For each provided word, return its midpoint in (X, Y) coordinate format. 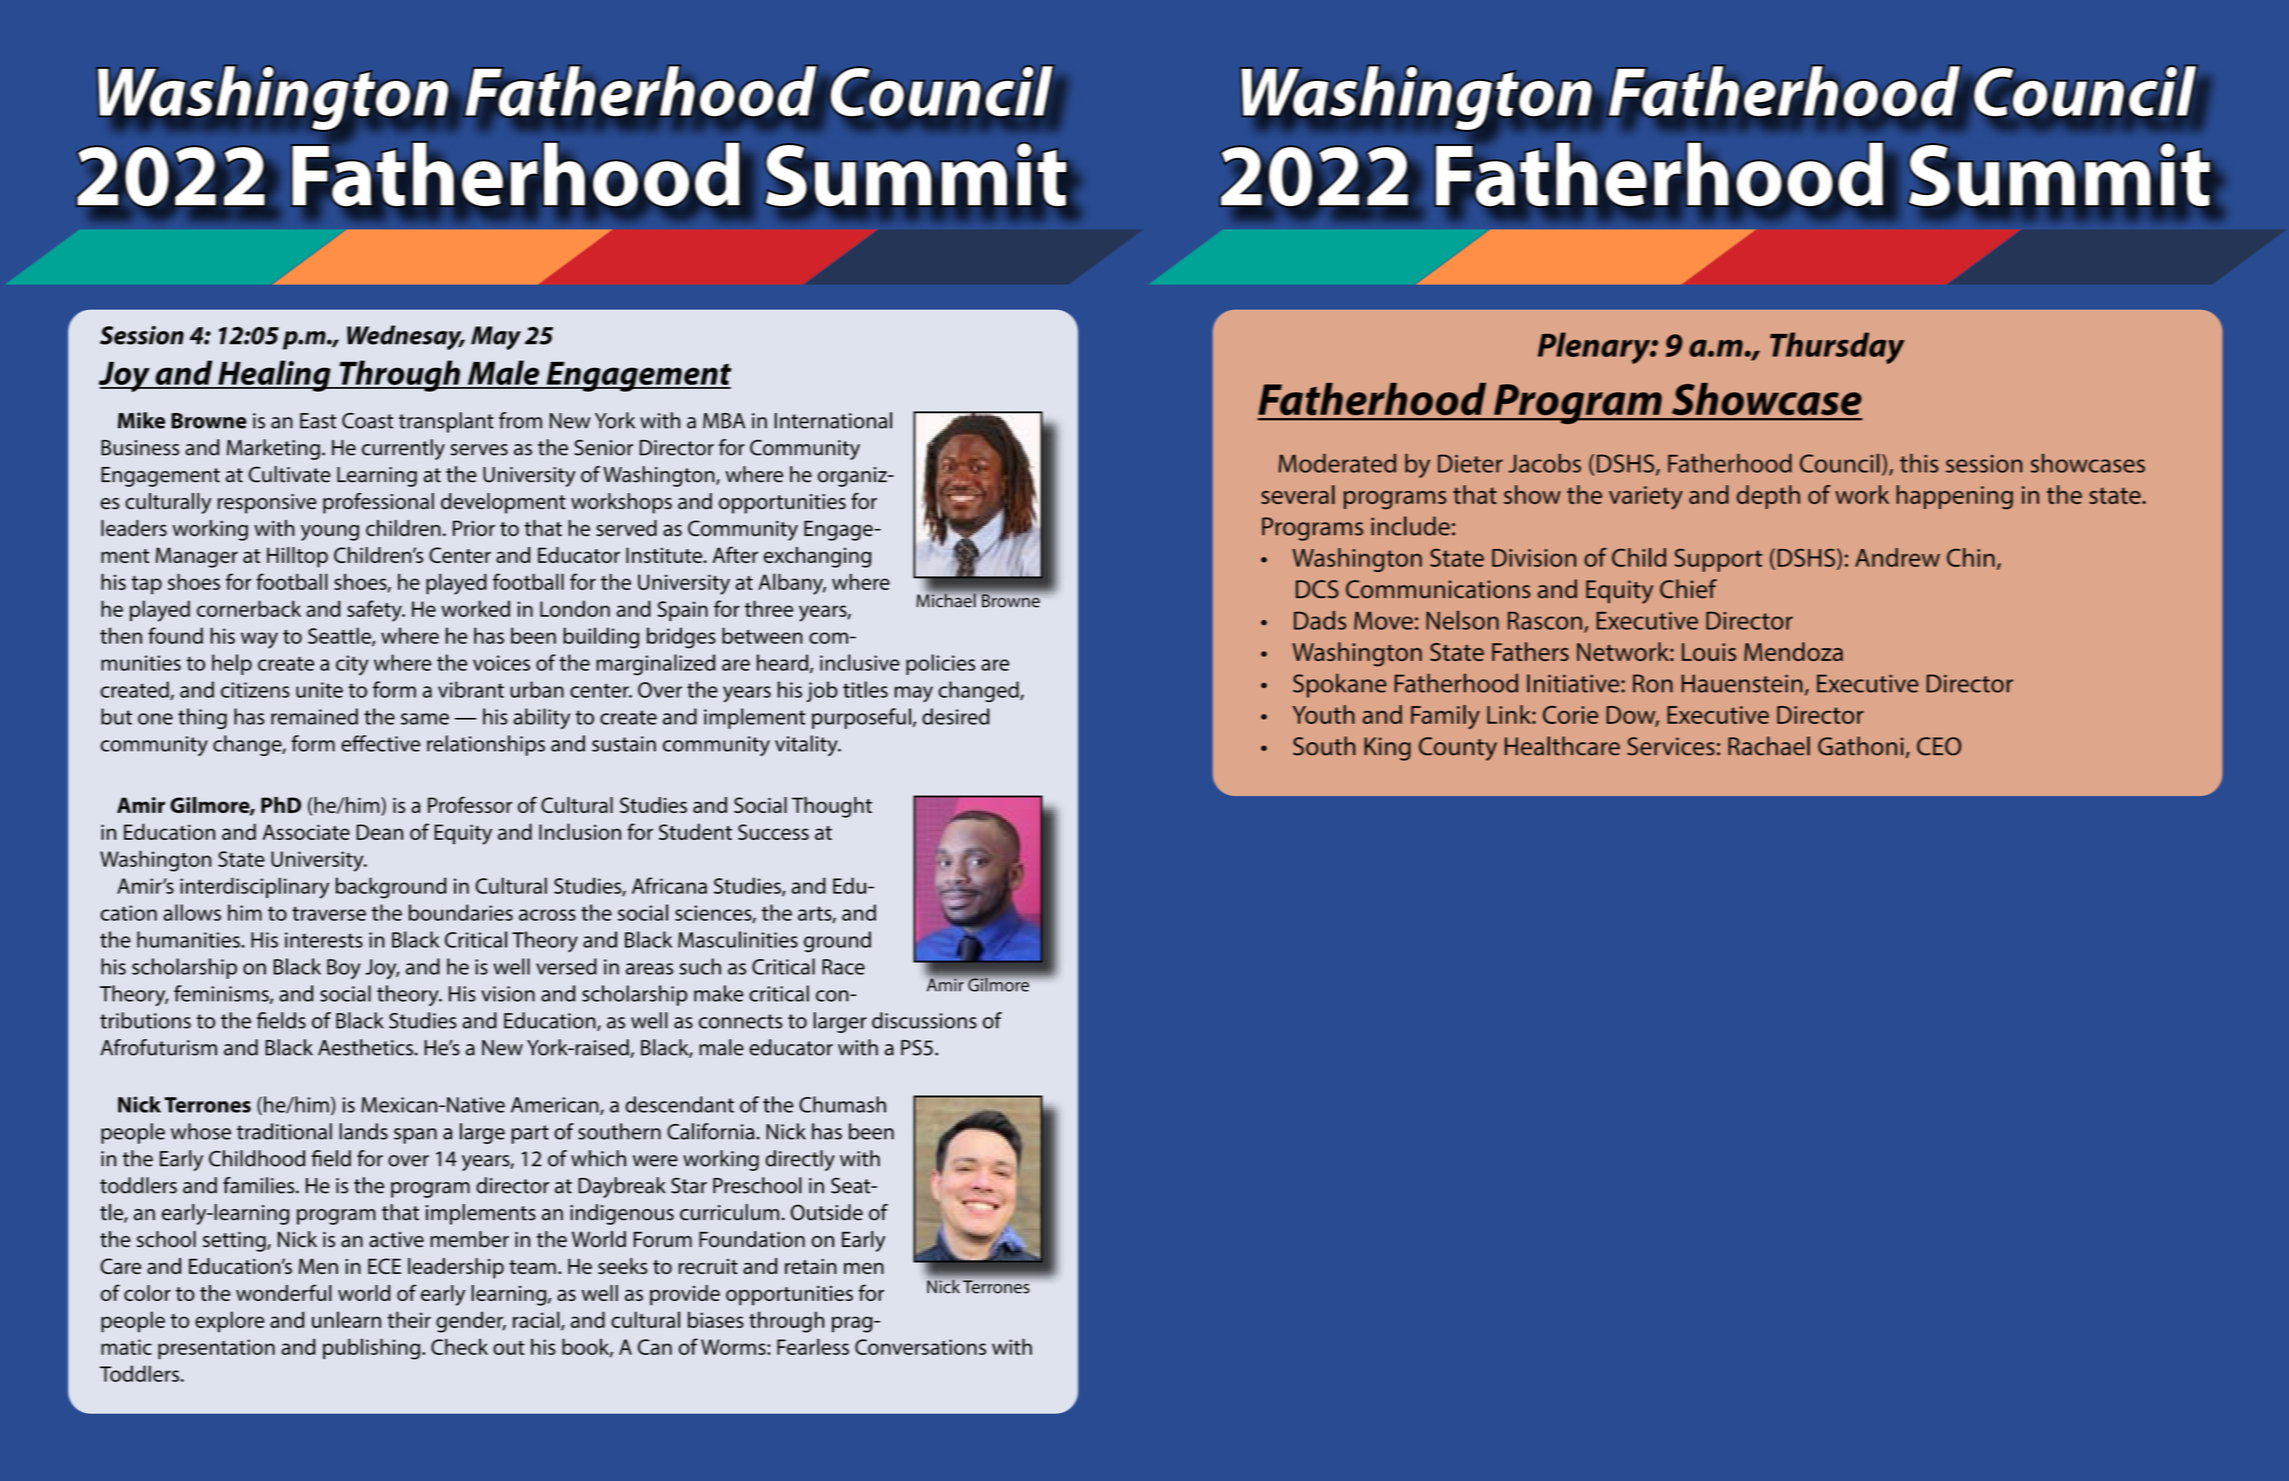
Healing (274, 376)
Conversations (920, 1347)
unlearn (346, 1319)
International (833, 420)
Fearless (813, 1346)
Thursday (1837, 348)
